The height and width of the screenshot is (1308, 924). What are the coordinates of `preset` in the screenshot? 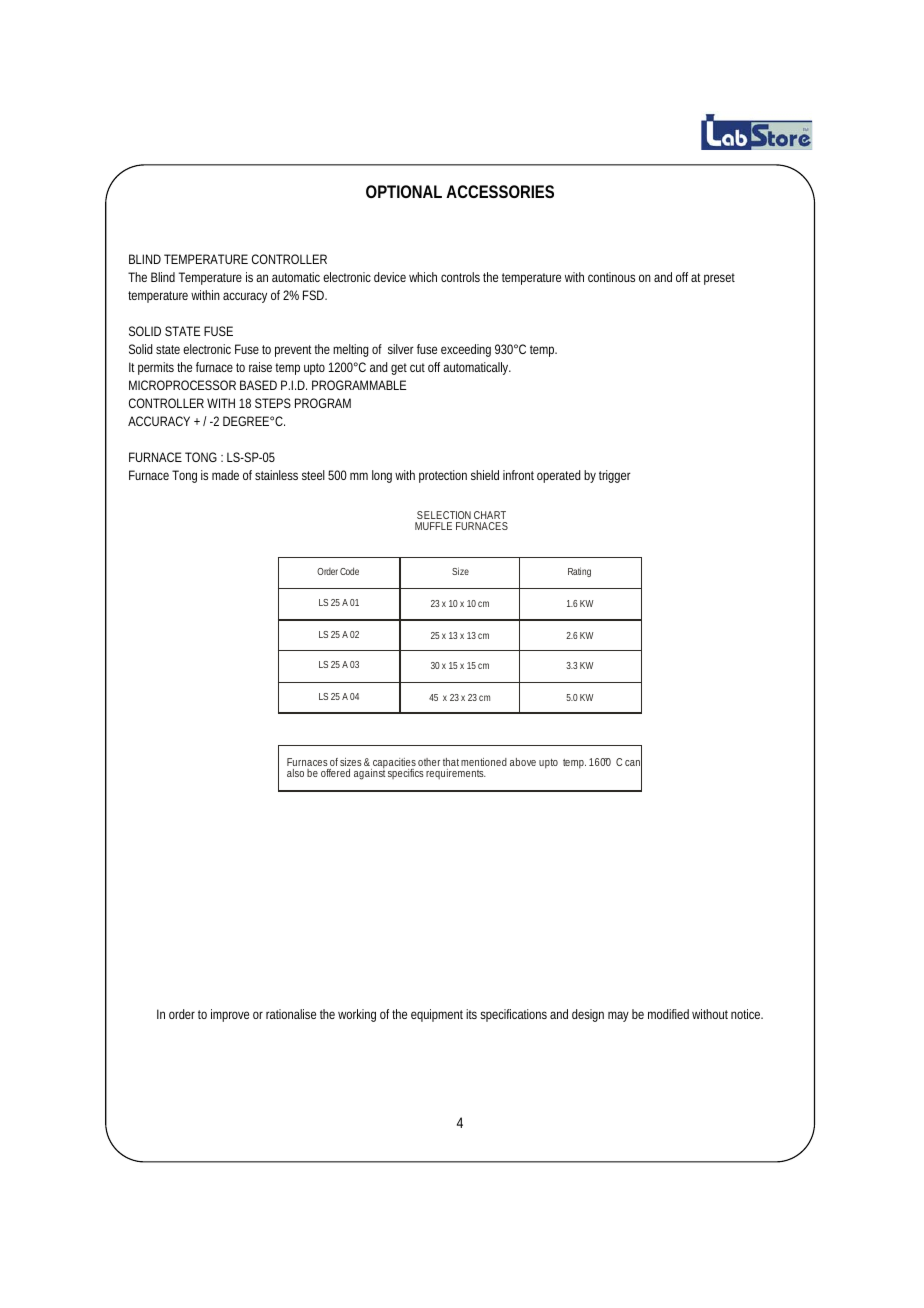 It's located at (719, 279).
